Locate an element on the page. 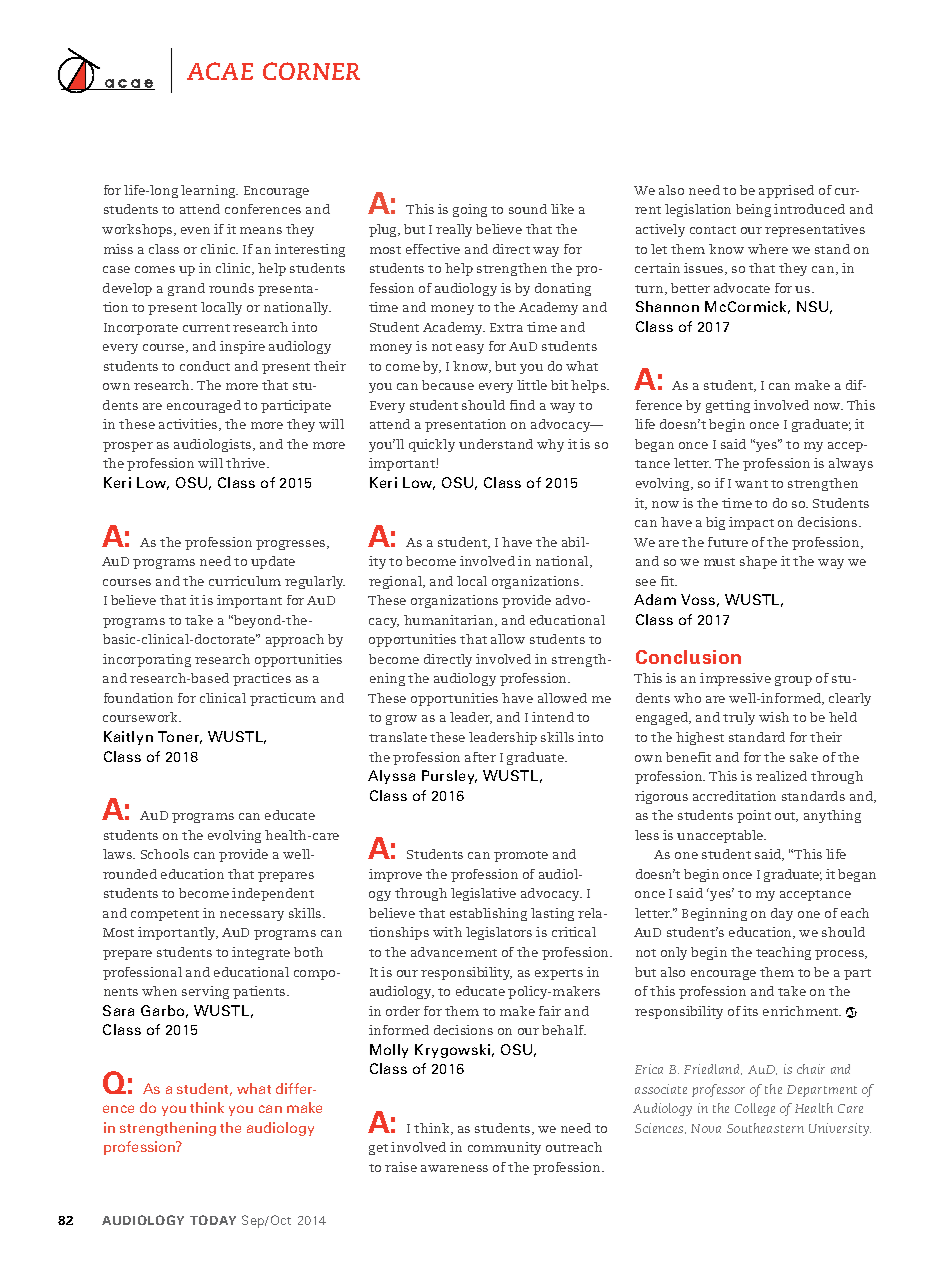 Image resolution: width=952 pixels, height=1275 pixels. impressive is located at coordinates (735, 679).
